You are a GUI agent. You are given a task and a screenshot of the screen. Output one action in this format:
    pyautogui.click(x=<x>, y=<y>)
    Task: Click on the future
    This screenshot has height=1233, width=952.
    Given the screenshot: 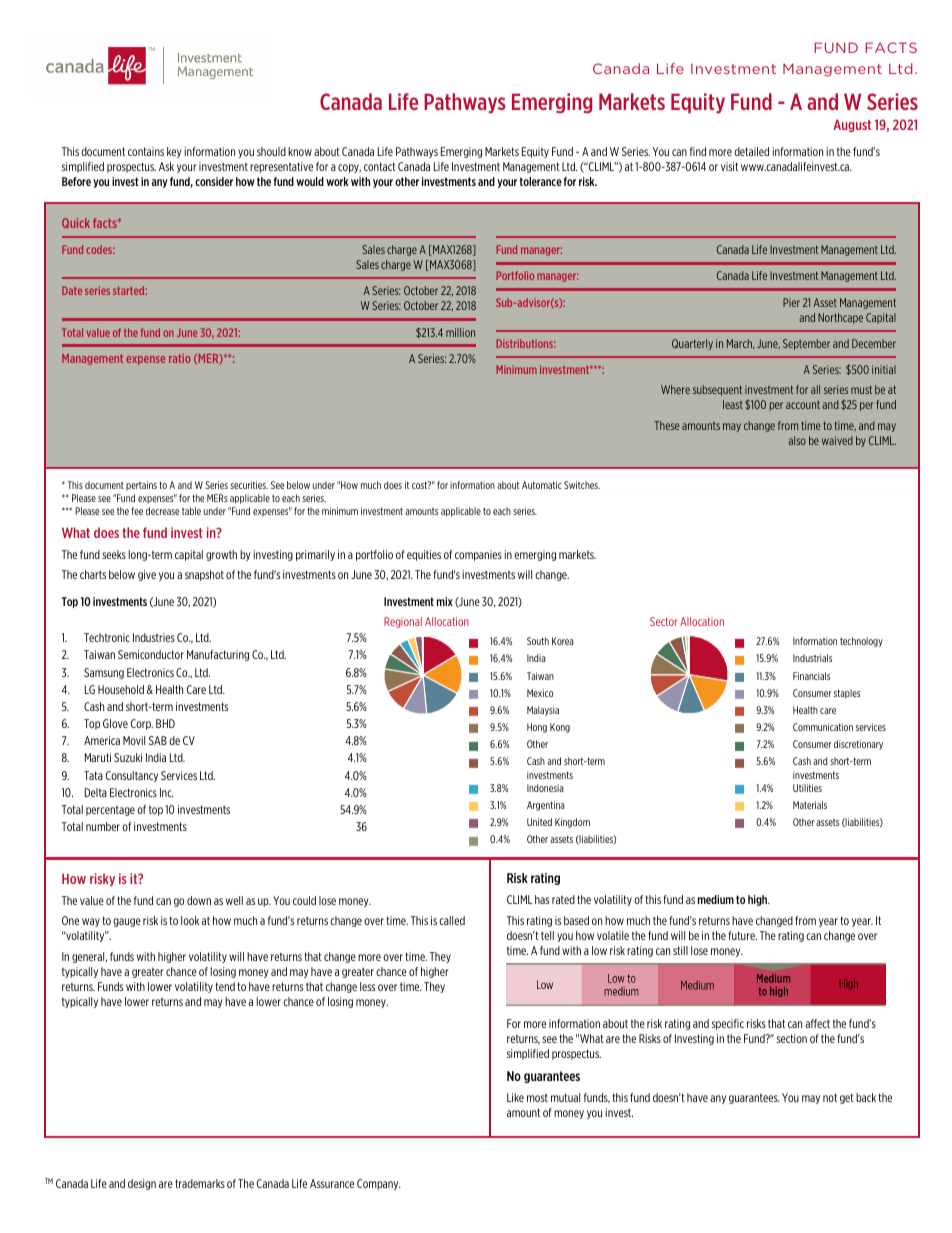 What is the action you would take?
    pyautogui.click(x=742, y=935)
